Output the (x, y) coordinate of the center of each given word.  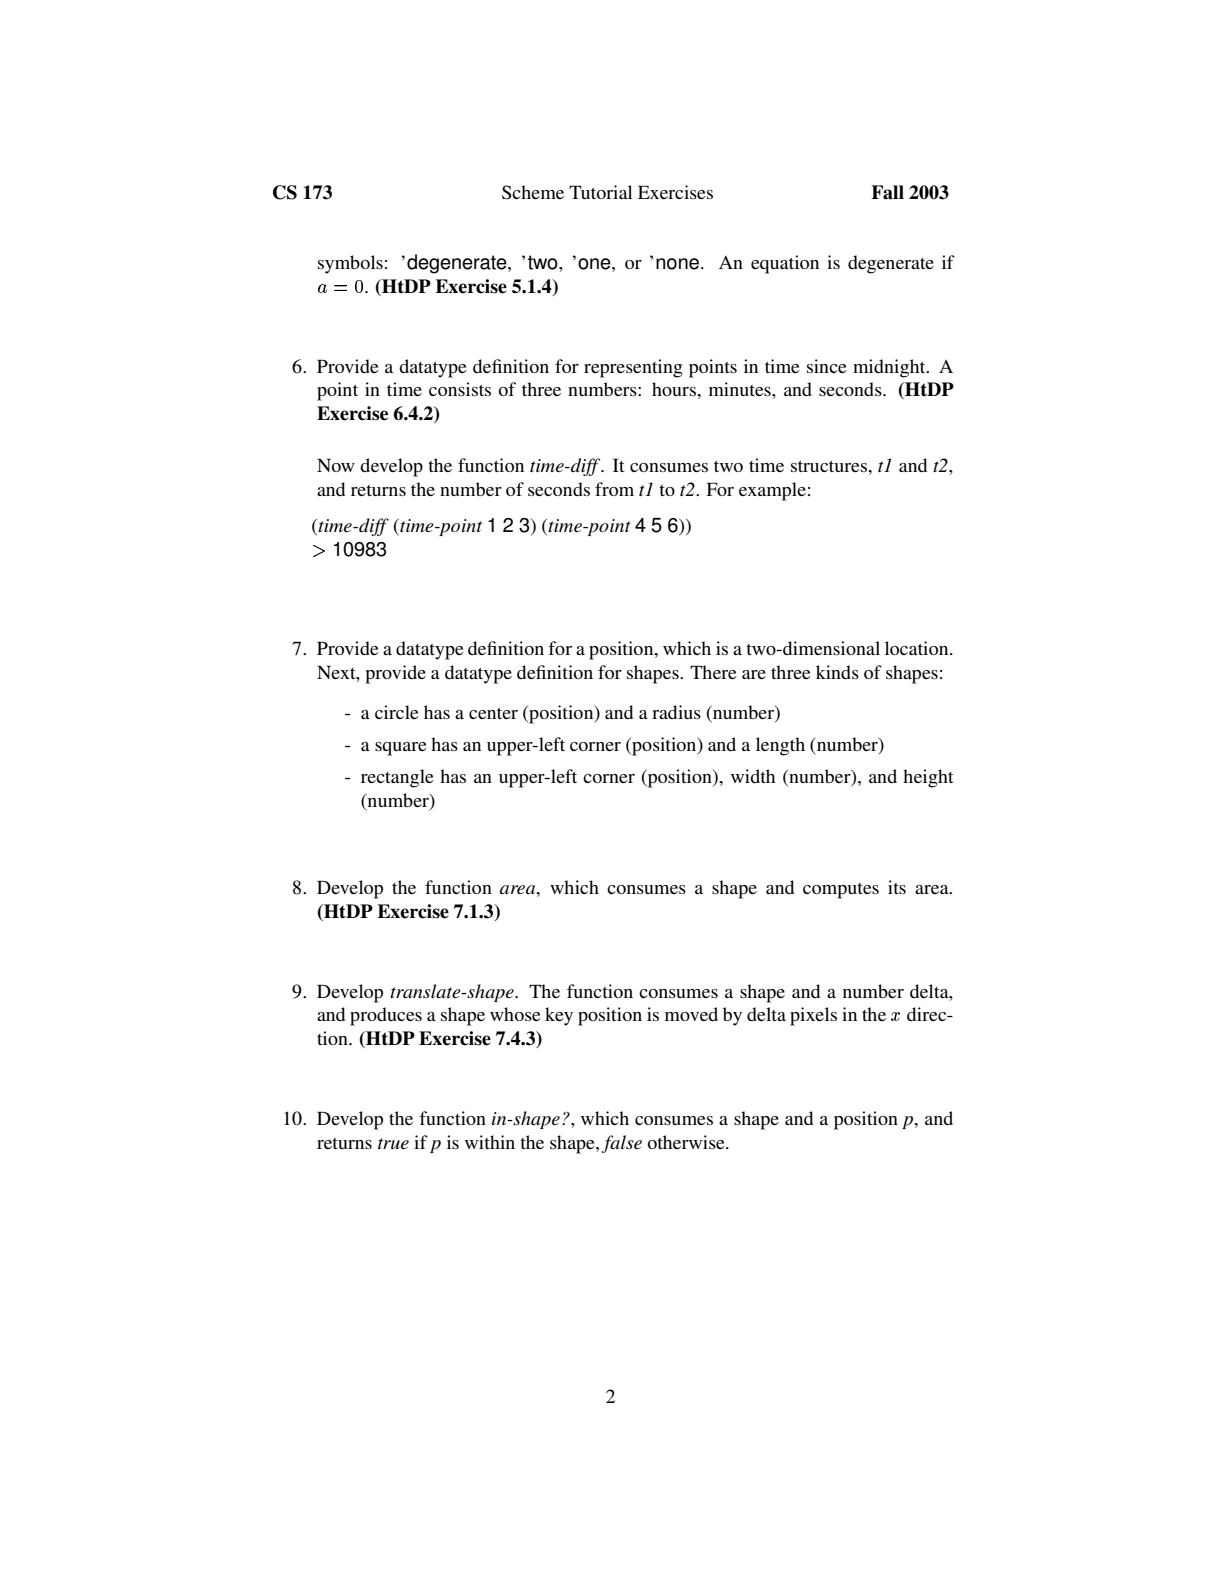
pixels (813, 1016)
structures (830, 466)
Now (336, 465)
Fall (887, 192)
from (614, 489)
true (393, 1143)
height (928, 778)
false (621, 1144)
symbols (350, 264)
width (753, 776)
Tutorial (600, 192)
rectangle (397, 778)
